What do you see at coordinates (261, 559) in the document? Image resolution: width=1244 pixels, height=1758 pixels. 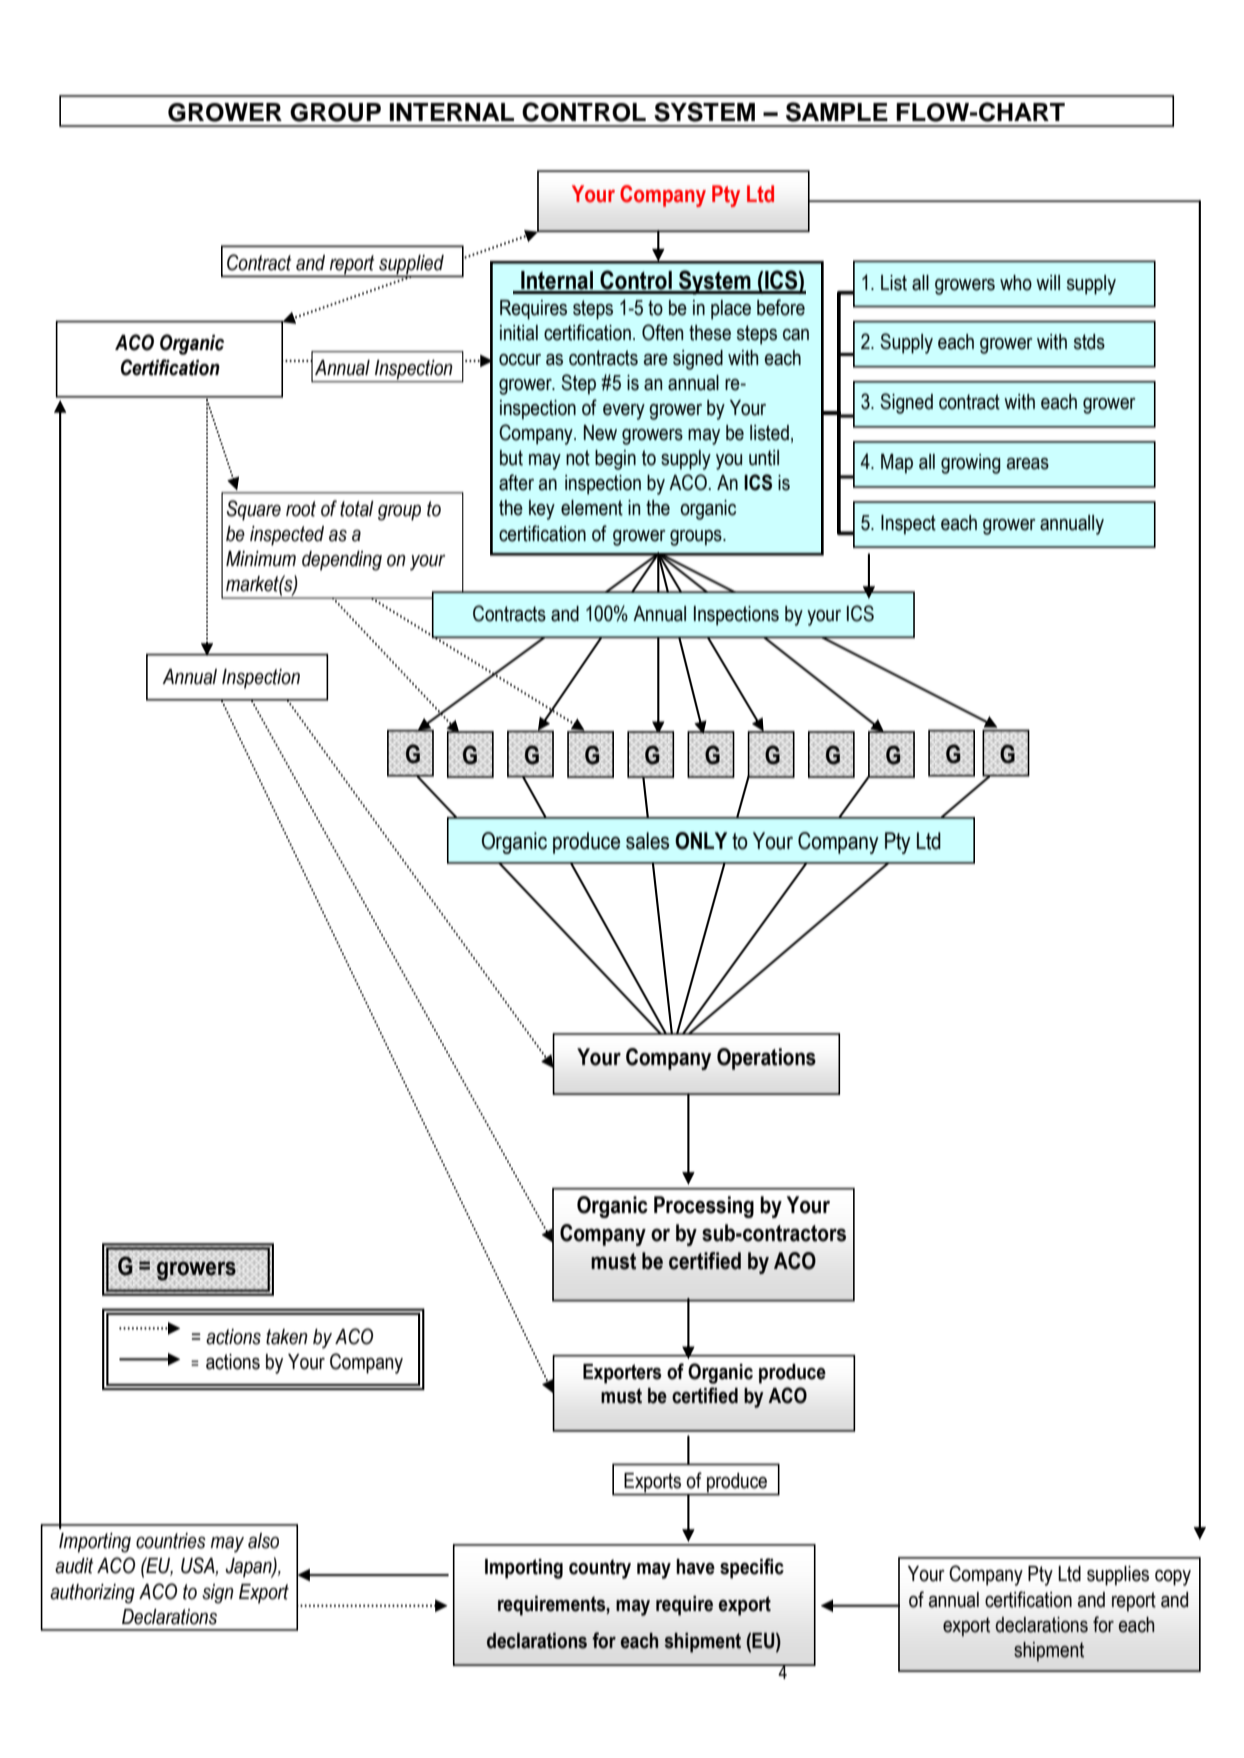 I see `Minimum` at bounding box center [261, 559].
